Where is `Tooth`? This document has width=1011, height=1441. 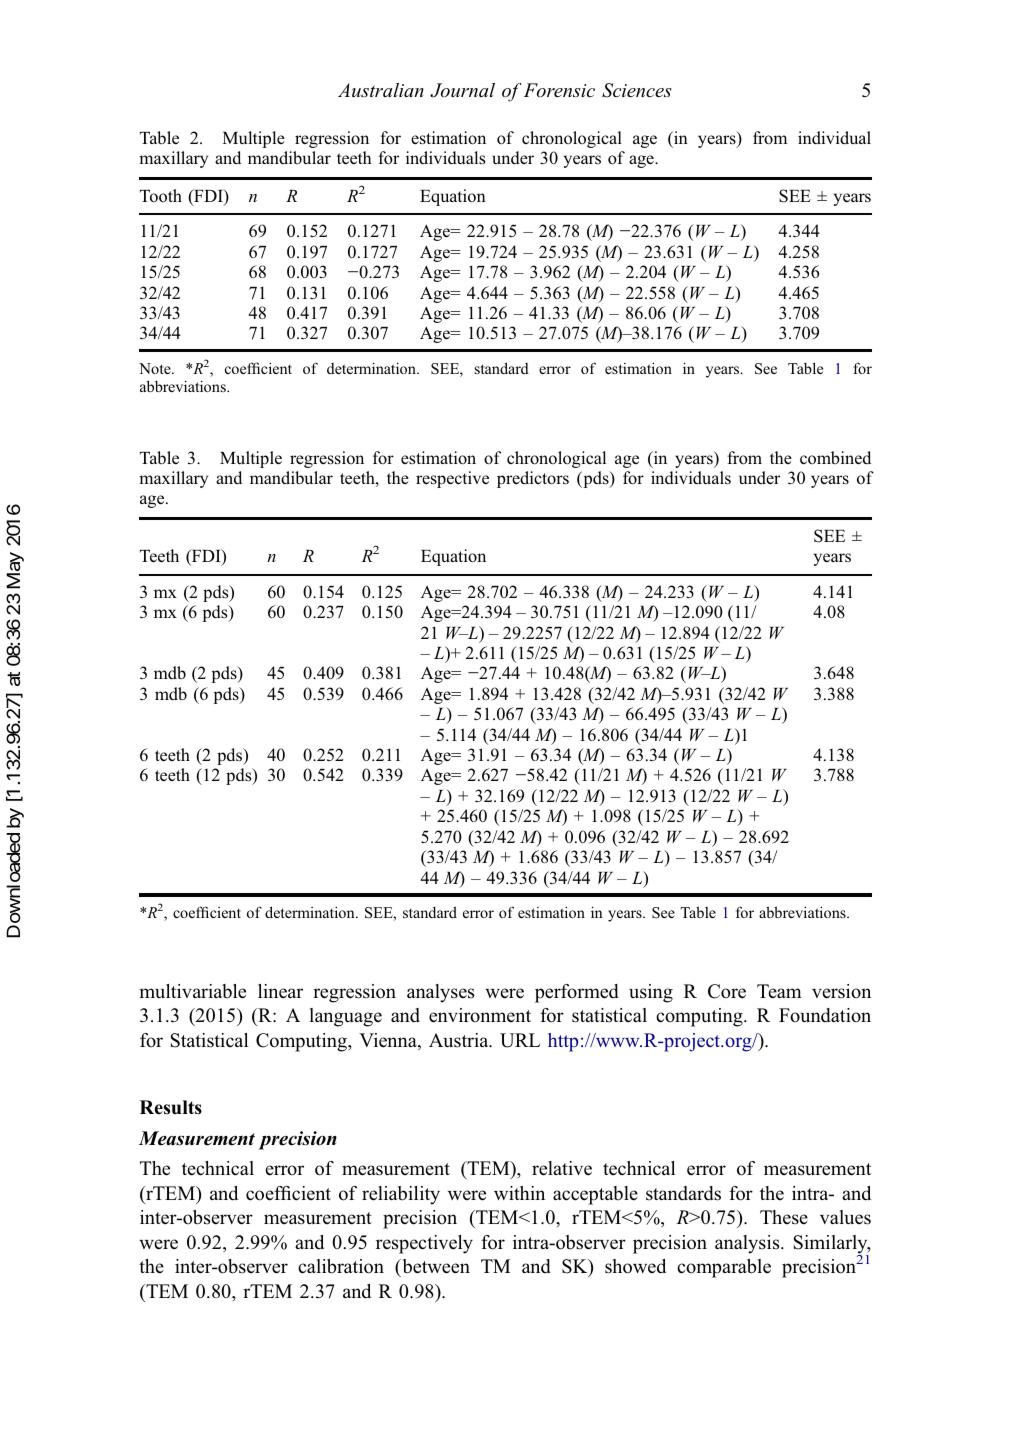
Tooth is located at coordinates (161, 195).
